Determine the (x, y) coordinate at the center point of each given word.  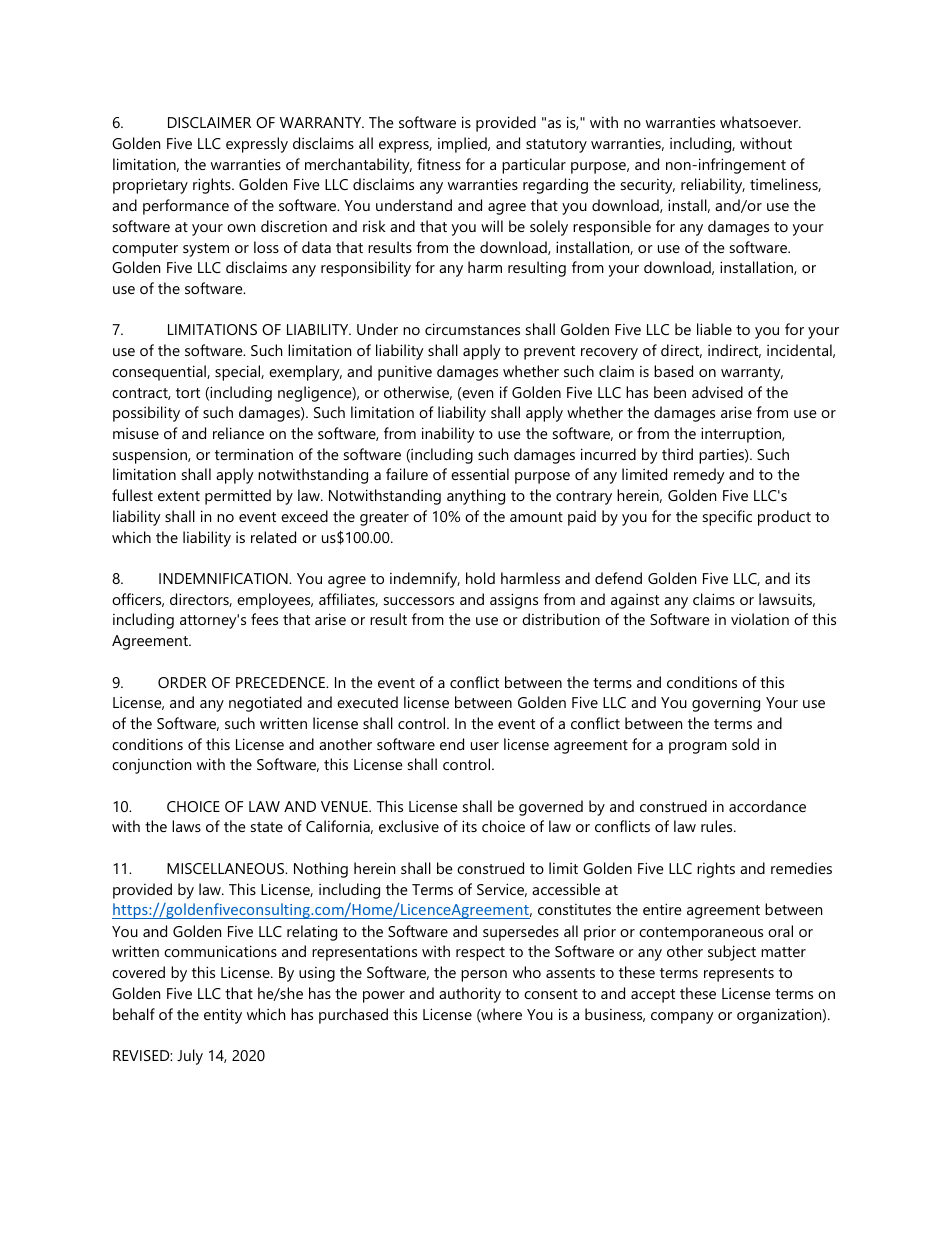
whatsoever (760, 122)
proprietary (150, 186)
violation (760, 619)
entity (223, 1016)
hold (480, 578)
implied (463, 145)
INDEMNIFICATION (224, 578)
